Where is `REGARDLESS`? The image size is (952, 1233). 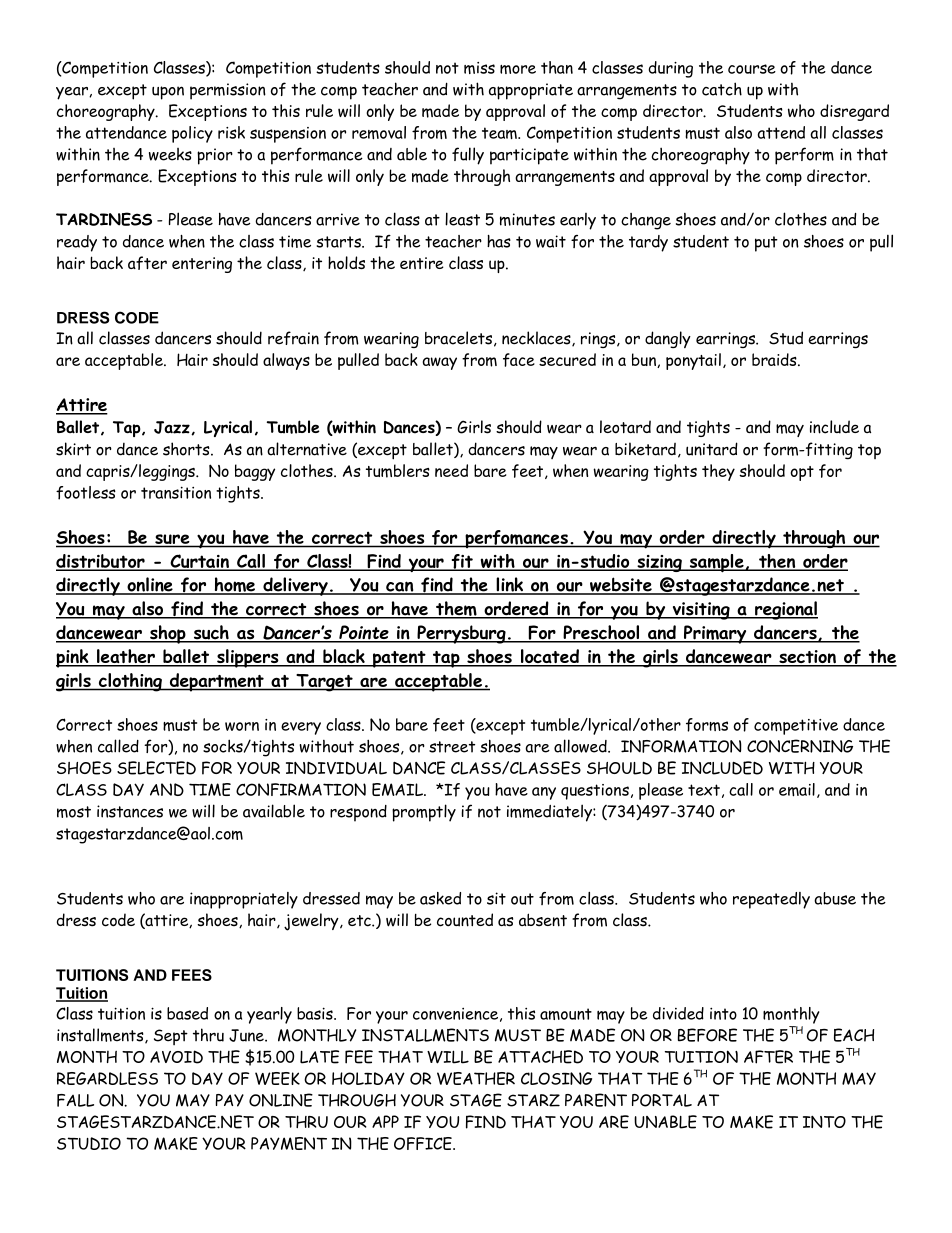 REGARDLESS is located at coordinates (107, 1078).
